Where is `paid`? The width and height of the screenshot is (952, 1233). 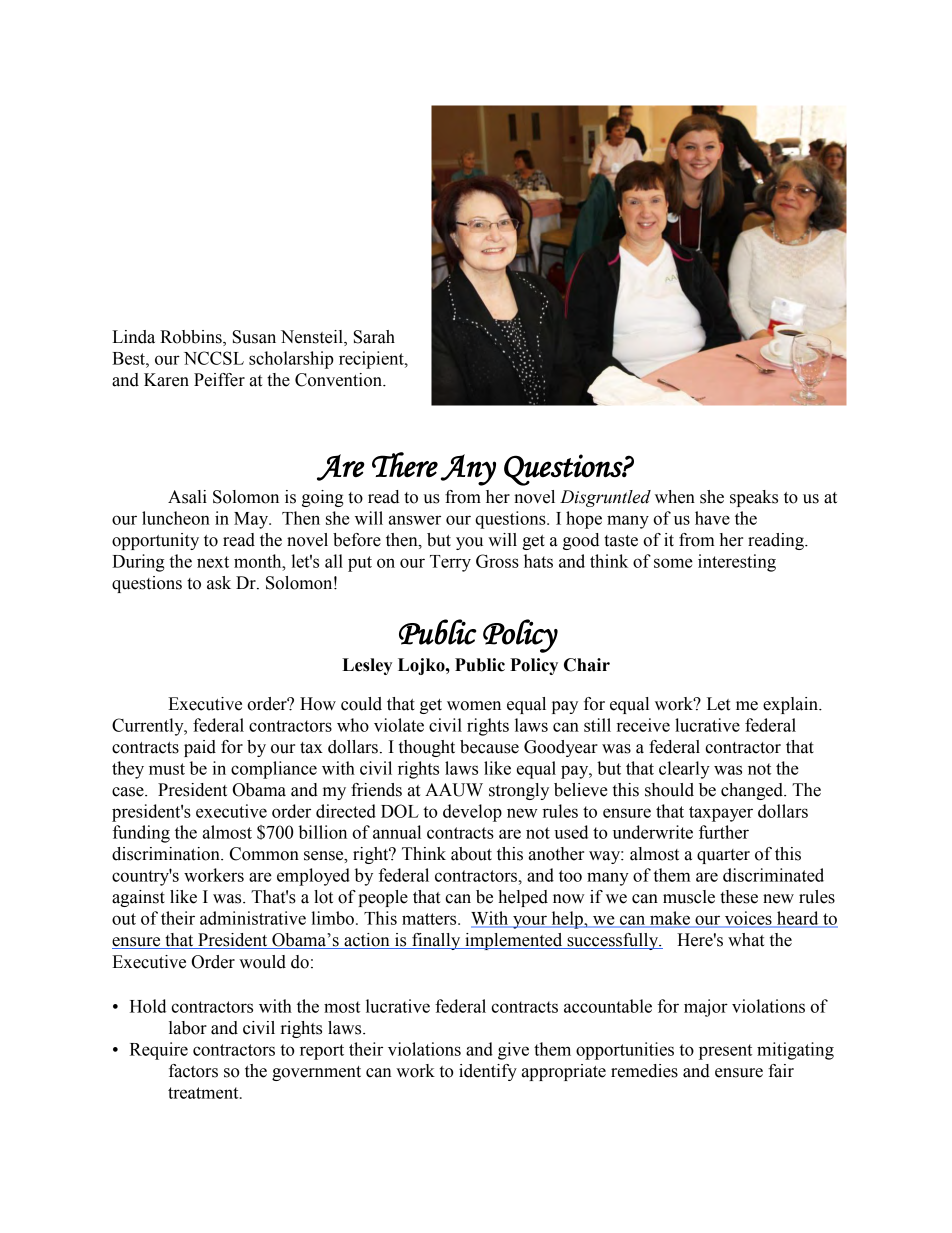
paid is located at coordinates (200, 748).
